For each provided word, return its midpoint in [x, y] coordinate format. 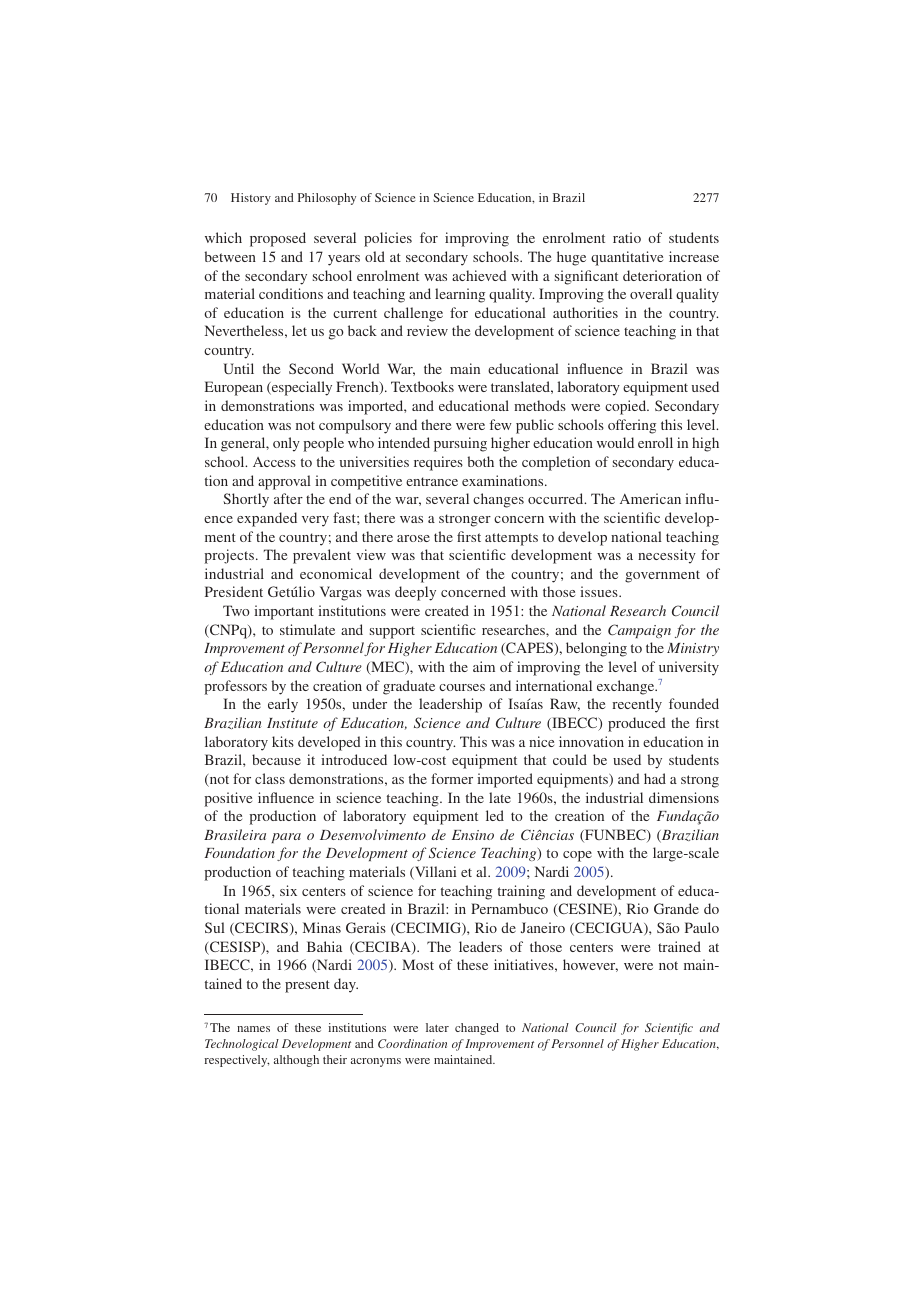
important [284, 612]
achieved [479, 275]
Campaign [639, 631]
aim [484, 666]
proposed [278, 239]
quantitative [627, 258]
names [253, 1029]
